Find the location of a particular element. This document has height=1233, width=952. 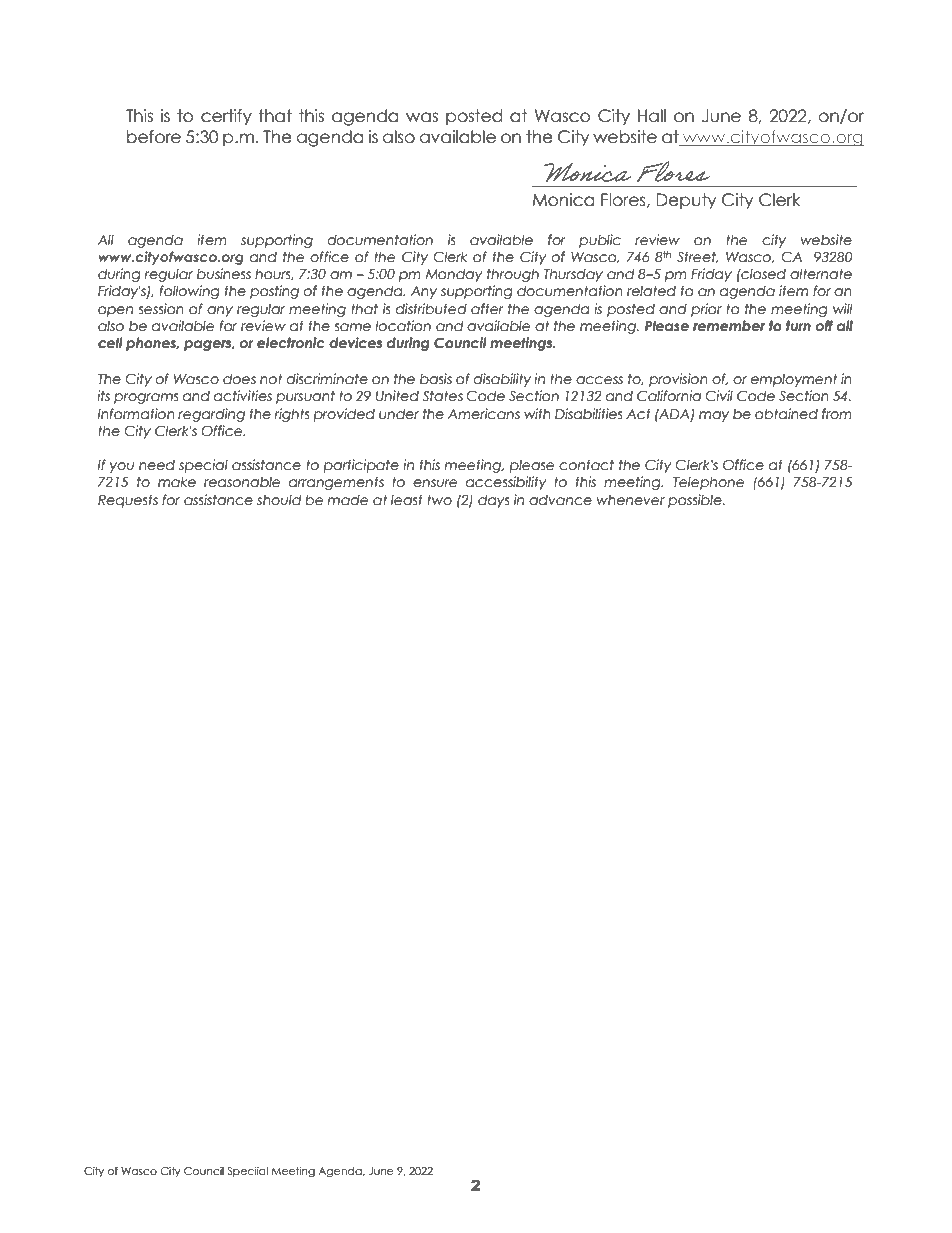

make is located at coordinates (177, 482).
